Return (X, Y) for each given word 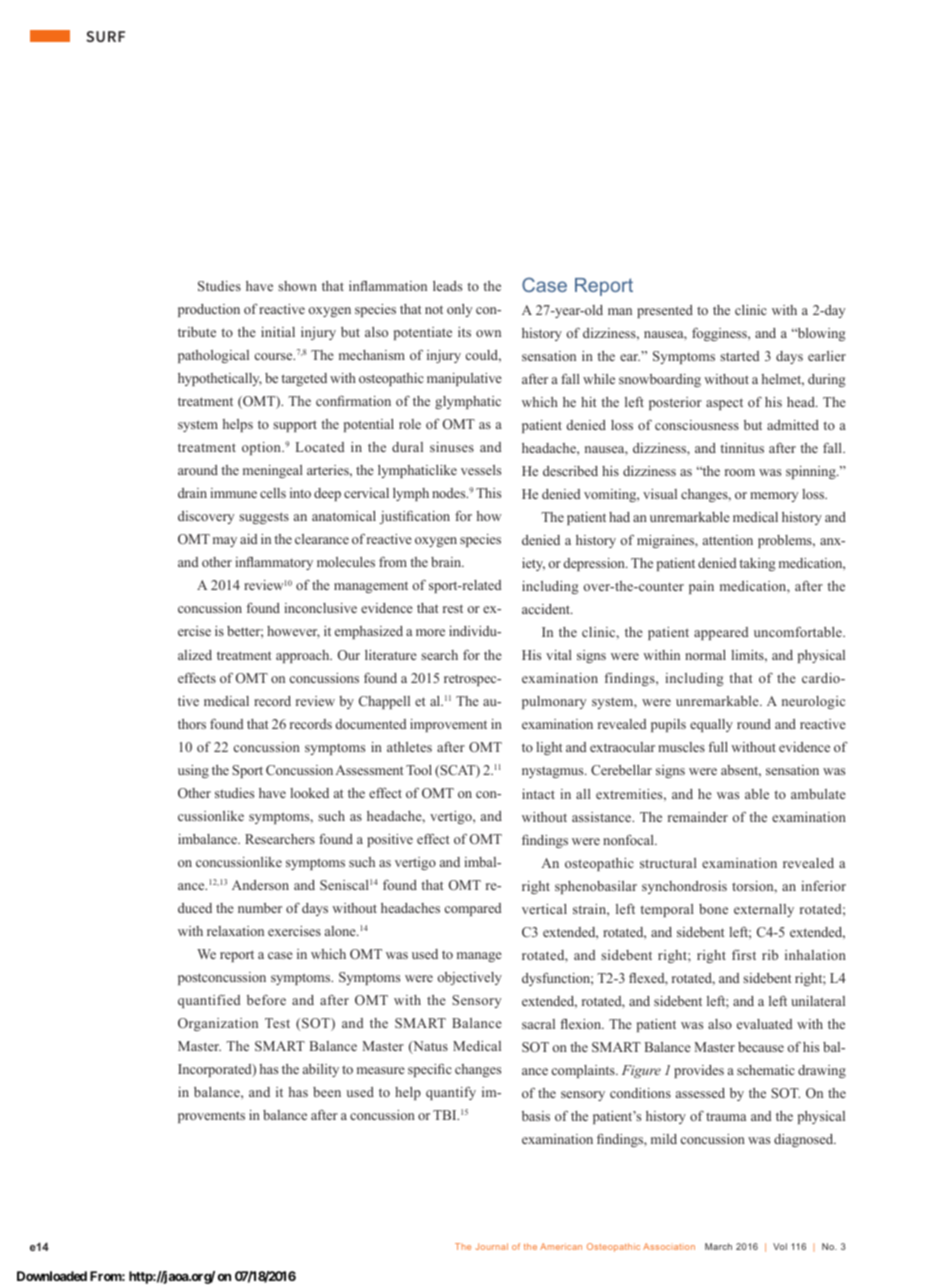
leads (447, 286)
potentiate (423, 333)
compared (473, 909)
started (739, 356)
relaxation (235, 931)
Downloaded (52, 1276)
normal (705, 655)
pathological (213, 356)
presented (665, 311)
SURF (105, 36)
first (744, 955)
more (430, 632)
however (293, 632)
